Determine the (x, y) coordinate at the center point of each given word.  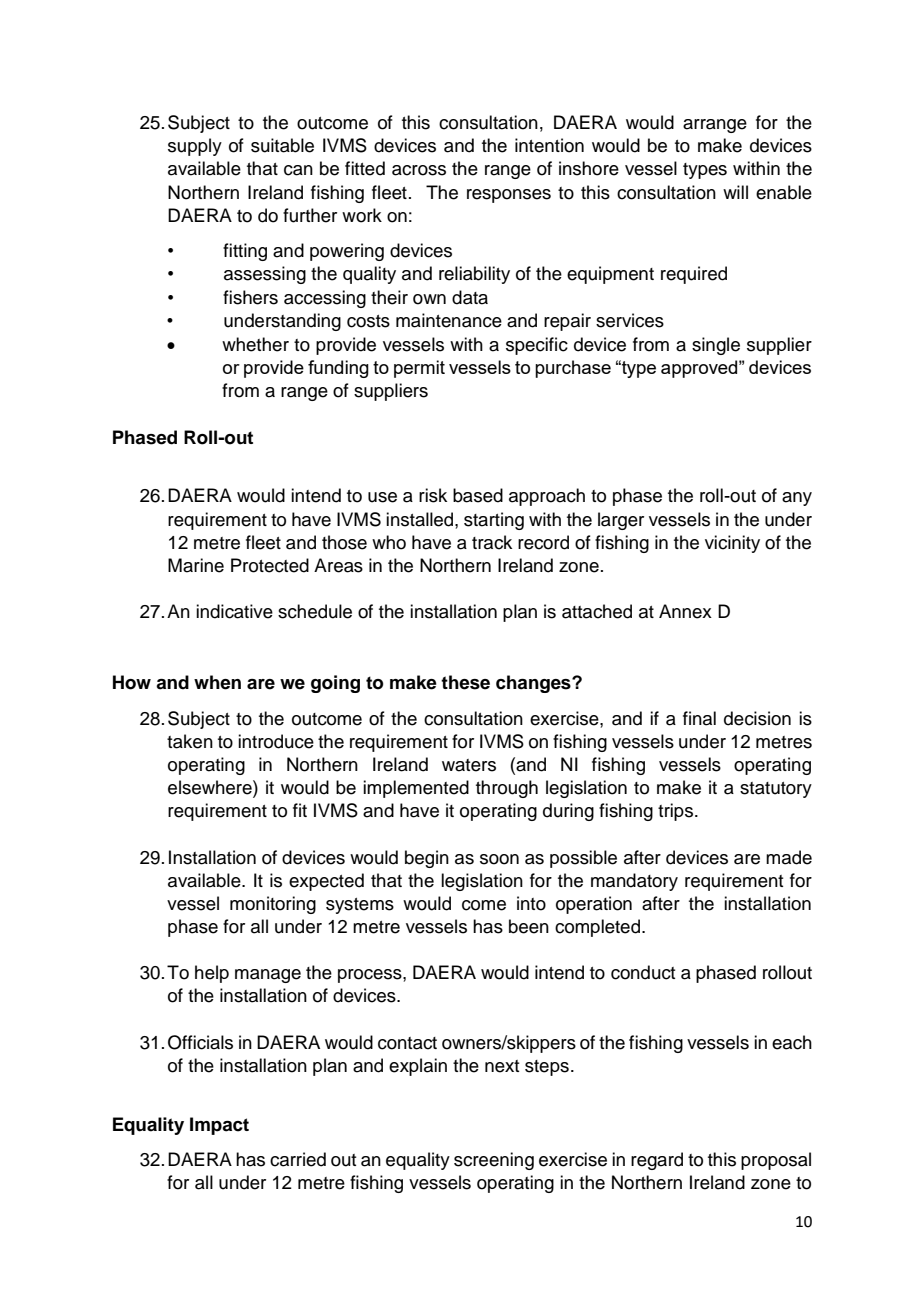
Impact (219, 1126)
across (419, 170)
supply (195, 147)
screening (494, 1161)
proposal (776, 1161)
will (735, 192)
